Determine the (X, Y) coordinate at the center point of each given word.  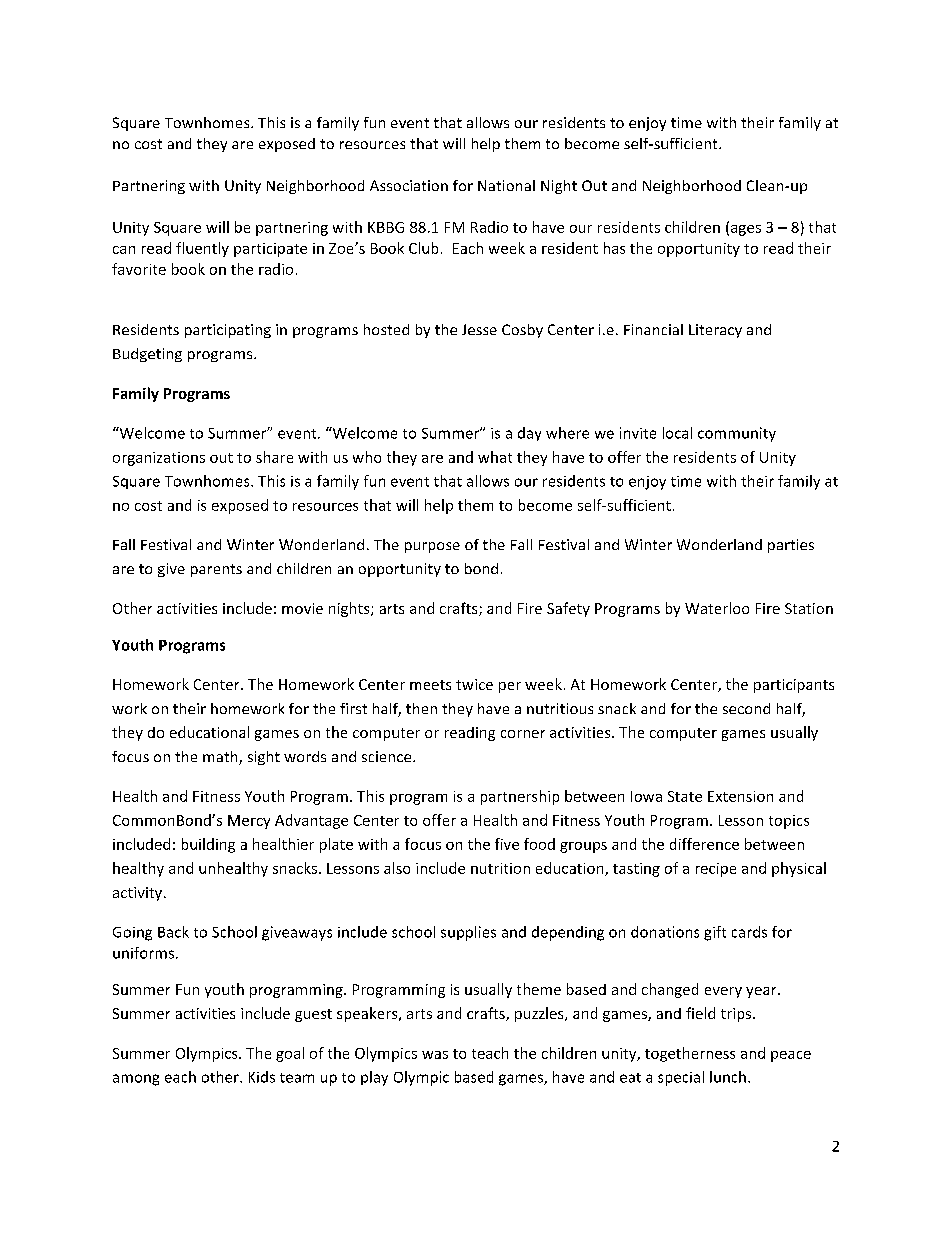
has (614, 248)
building (208, 845)
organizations (159, 459)
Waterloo (717, 608)
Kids (262, 1077)
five (507, 844)
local (677, 433)
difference (704, 844)
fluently (202, 249)
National (506, 185)
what (495, 457)
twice (474, 684)
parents (216, 570)
